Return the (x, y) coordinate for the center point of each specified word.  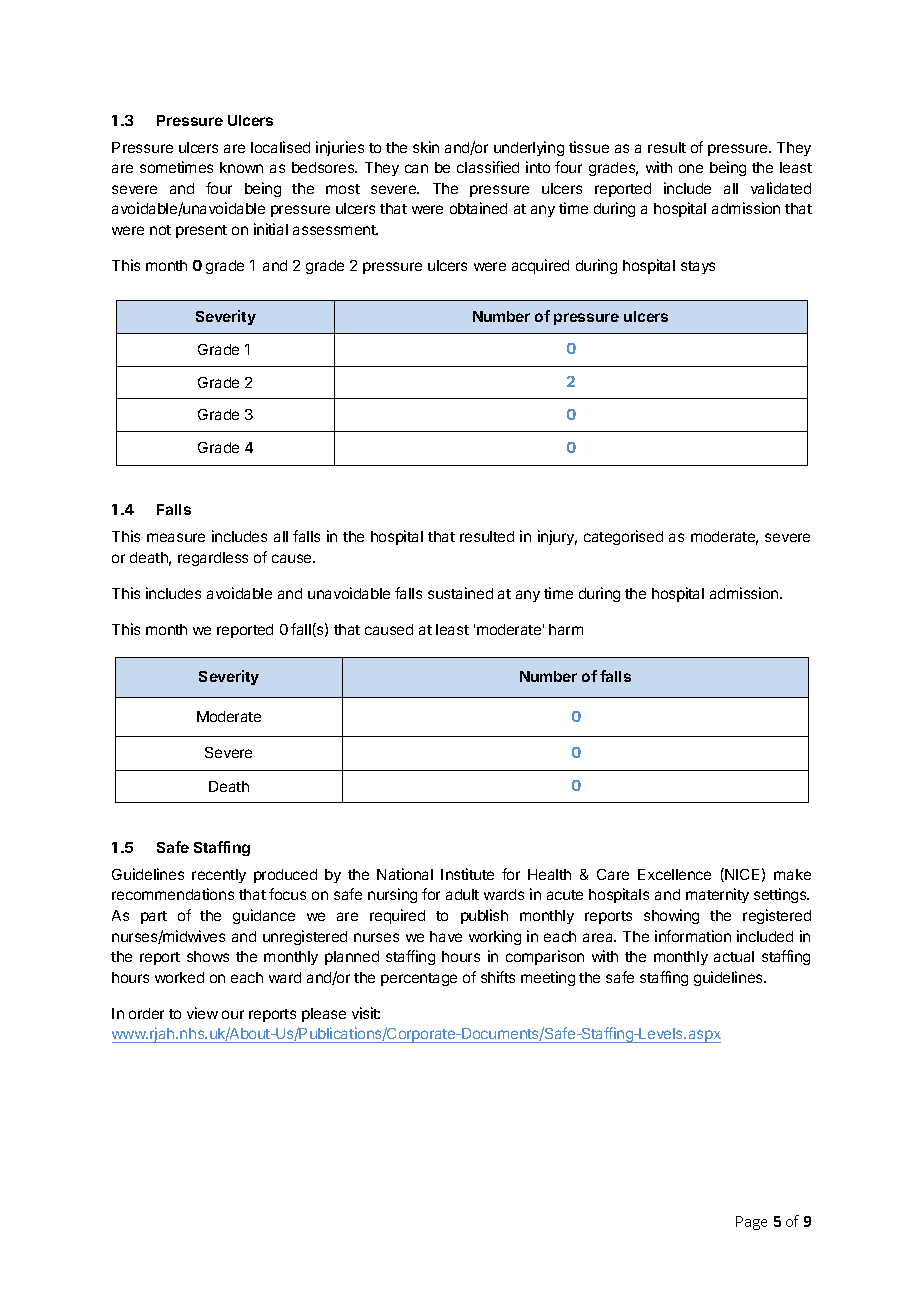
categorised (623, 537)
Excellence (674, 874)
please (324, 1015)
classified (488, 167)
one (691, 168)
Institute (467, 874)
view (202, 1013)
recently (219, 876)
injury (557, 537)
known (241, 167)
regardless (213, 559)
